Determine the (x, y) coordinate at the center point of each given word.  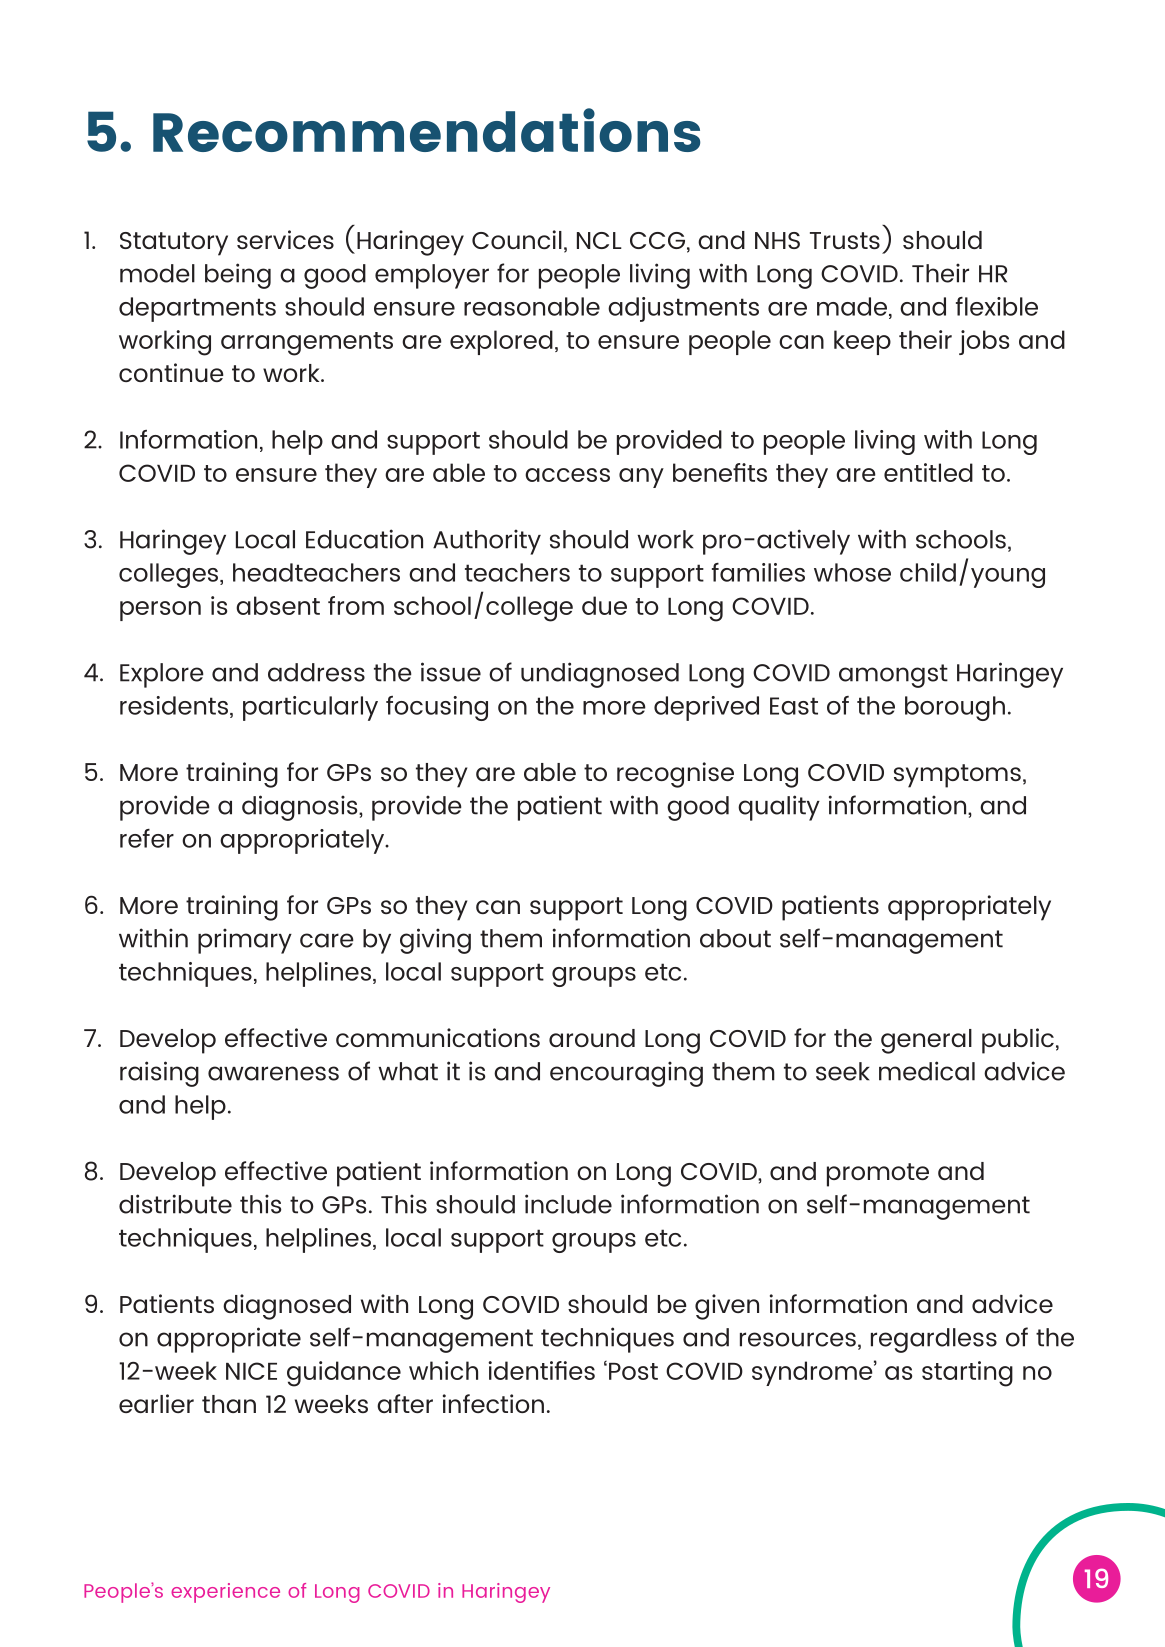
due (604, 605)
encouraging (626, 1074)
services (285, 239)
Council (517, 239)
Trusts (845, 240)
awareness (273, 1073)
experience (225, 1593)
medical (927, 1071)
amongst (893, 676)
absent (278, 605)
